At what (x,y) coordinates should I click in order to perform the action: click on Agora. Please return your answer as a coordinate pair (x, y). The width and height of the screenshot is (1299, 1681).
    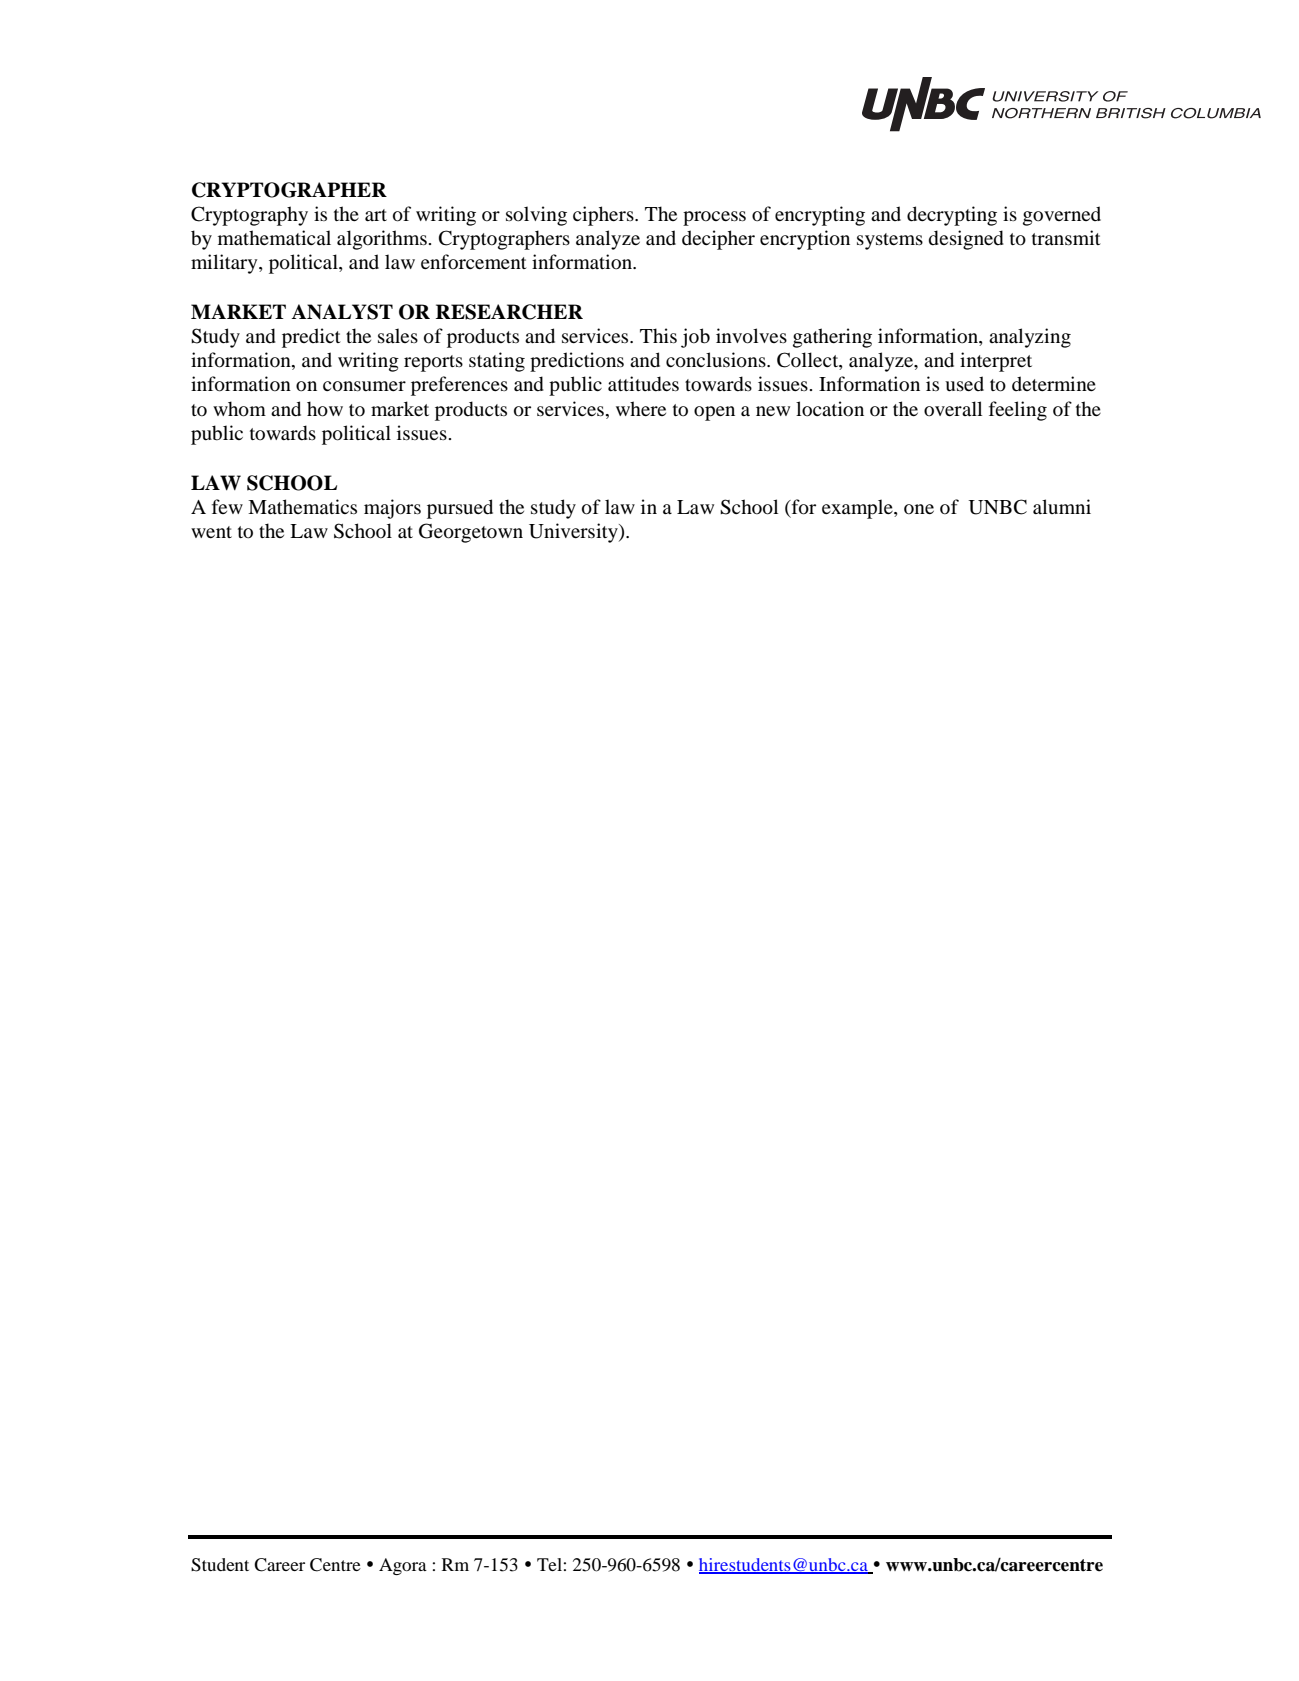
    Looking at the image, I should click on (403, 1566).
